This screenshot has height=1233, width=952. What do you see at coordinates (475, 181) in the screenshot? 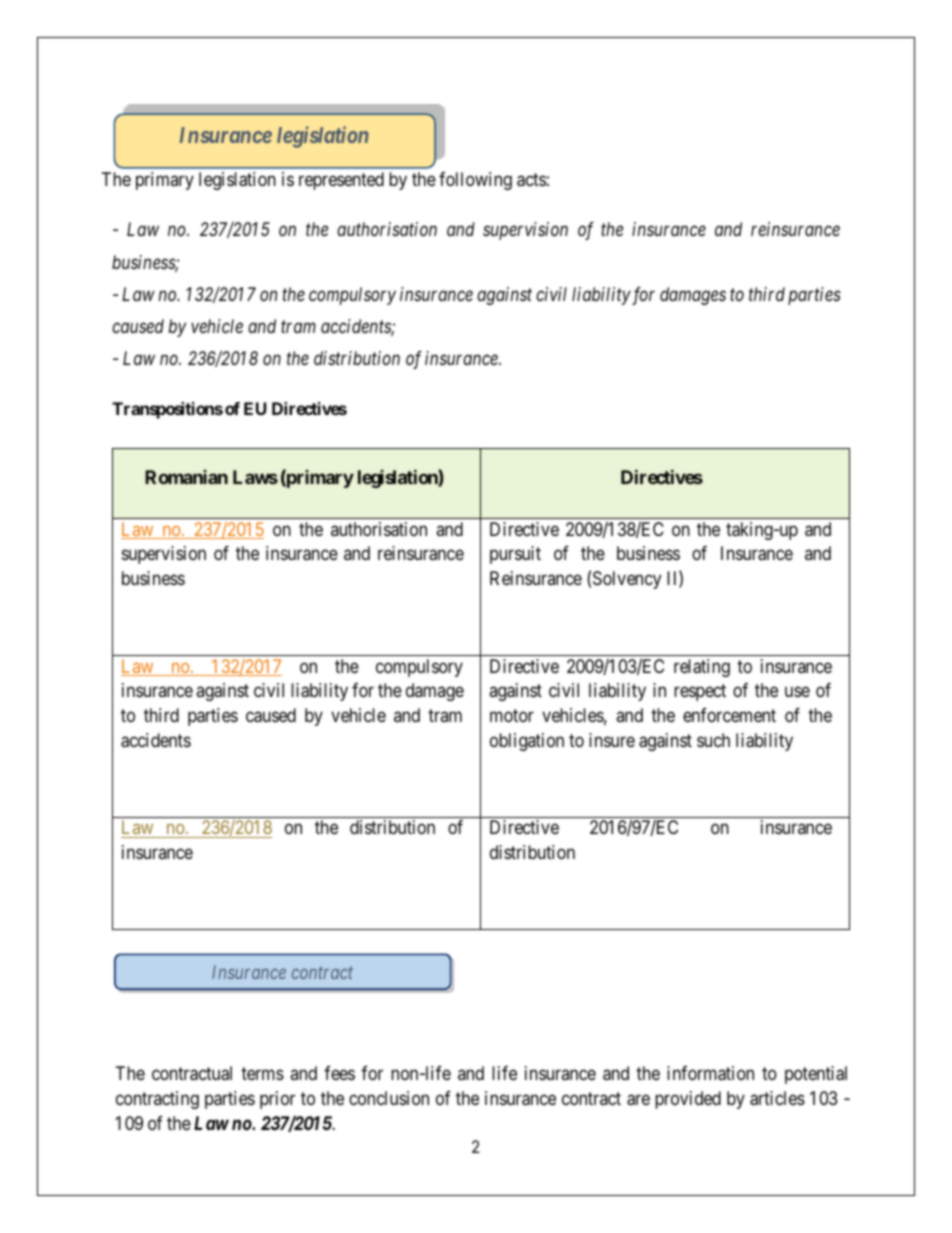
I see `following` at bounding box center [475, 181].
